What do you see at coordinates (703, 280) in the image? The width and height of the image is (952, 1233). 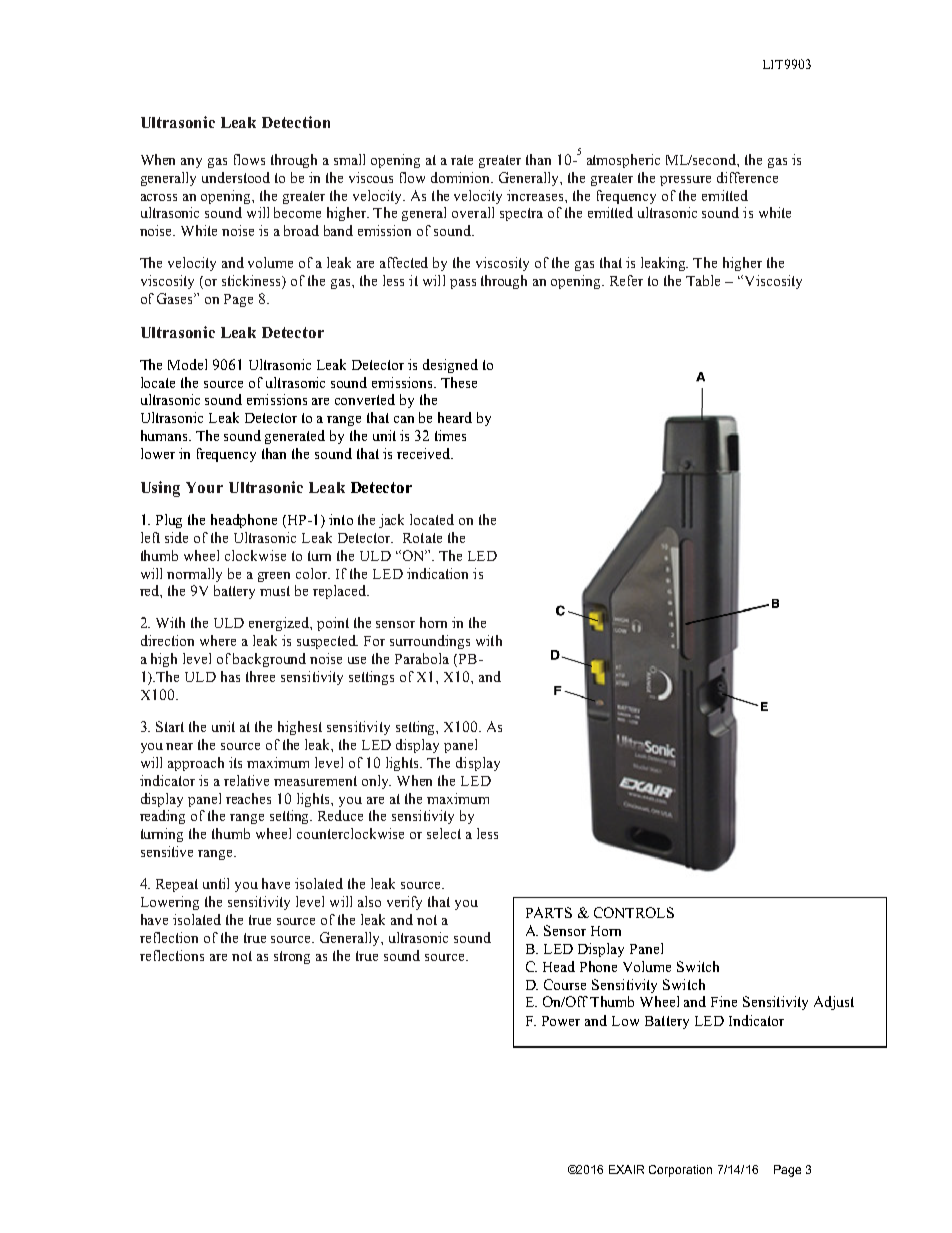 I see `Table` at bounding box center [703, 280].
